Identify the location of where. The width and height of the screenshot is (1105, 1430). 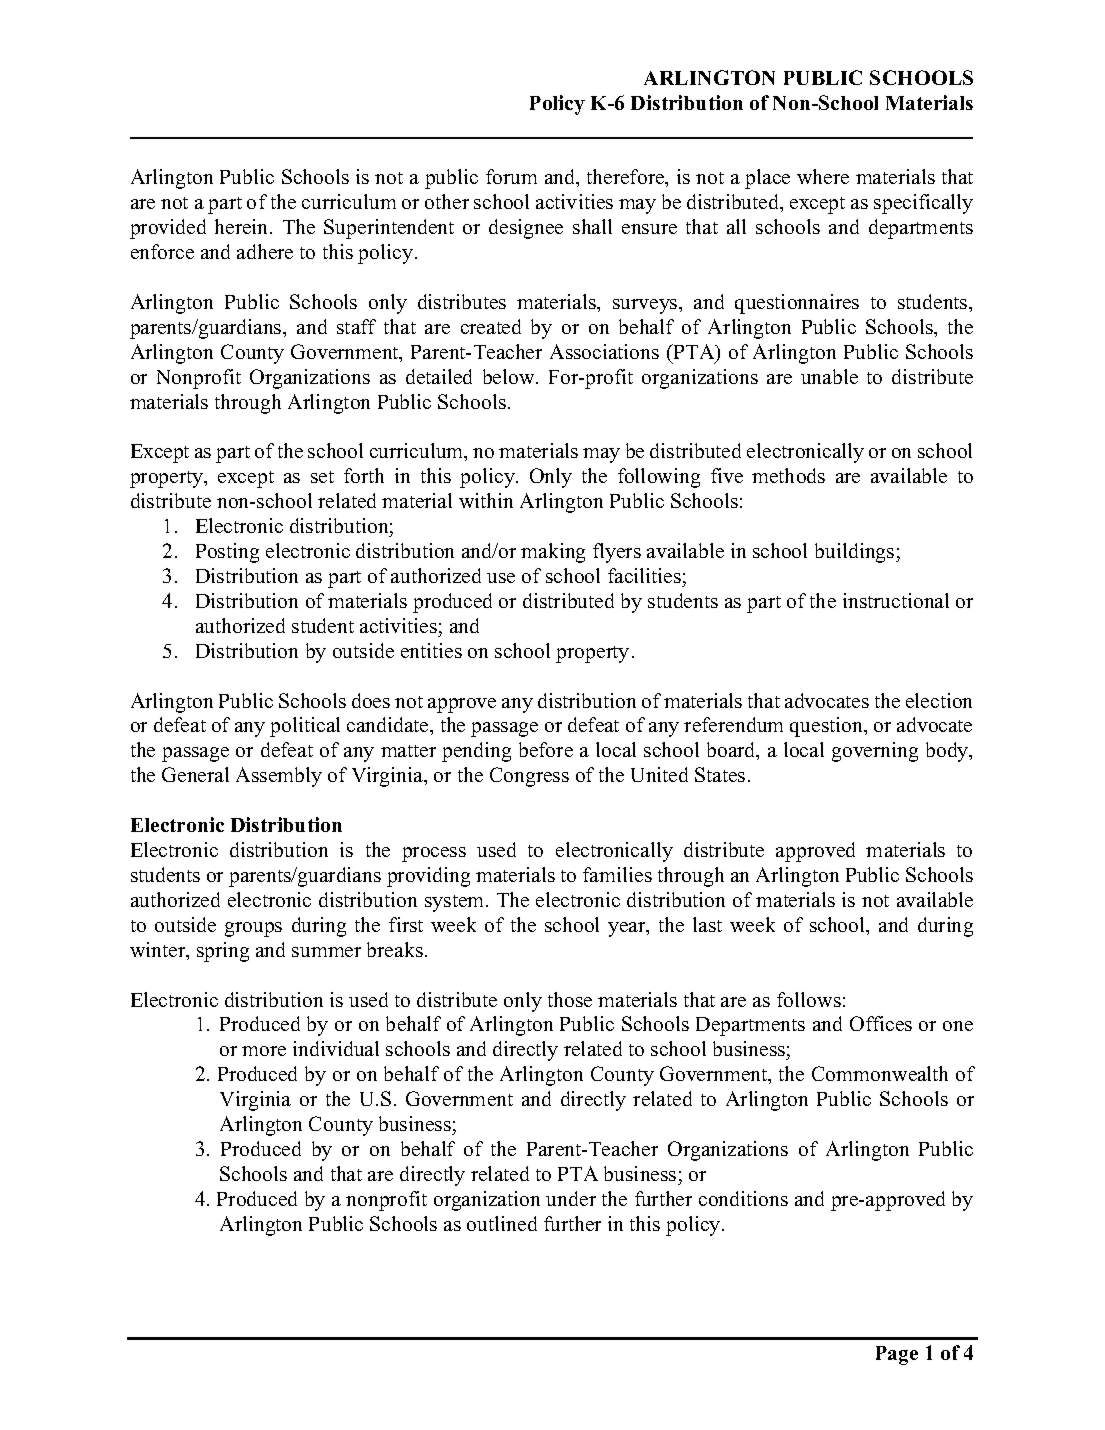
(823, 176).
